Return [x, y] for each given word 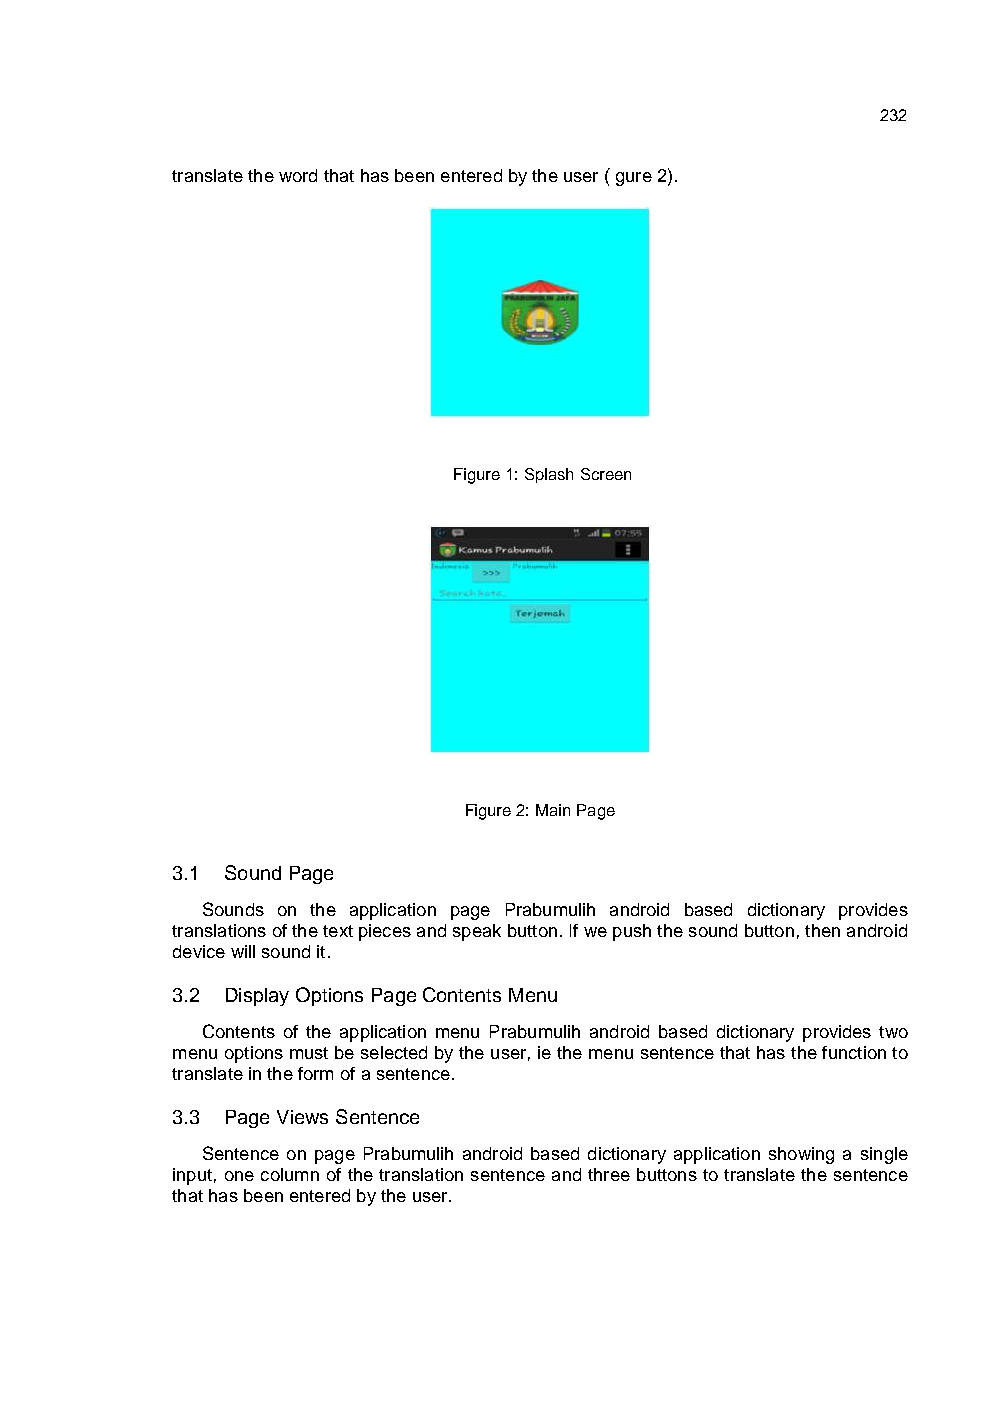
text [338, 931]
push [632, 932]
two [893, 1032]
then [822, 930]
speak [477, 932]
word [298, 175]
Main [553, 810]
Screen [606, 474]
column [290, 1174]
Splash [549, 475]
